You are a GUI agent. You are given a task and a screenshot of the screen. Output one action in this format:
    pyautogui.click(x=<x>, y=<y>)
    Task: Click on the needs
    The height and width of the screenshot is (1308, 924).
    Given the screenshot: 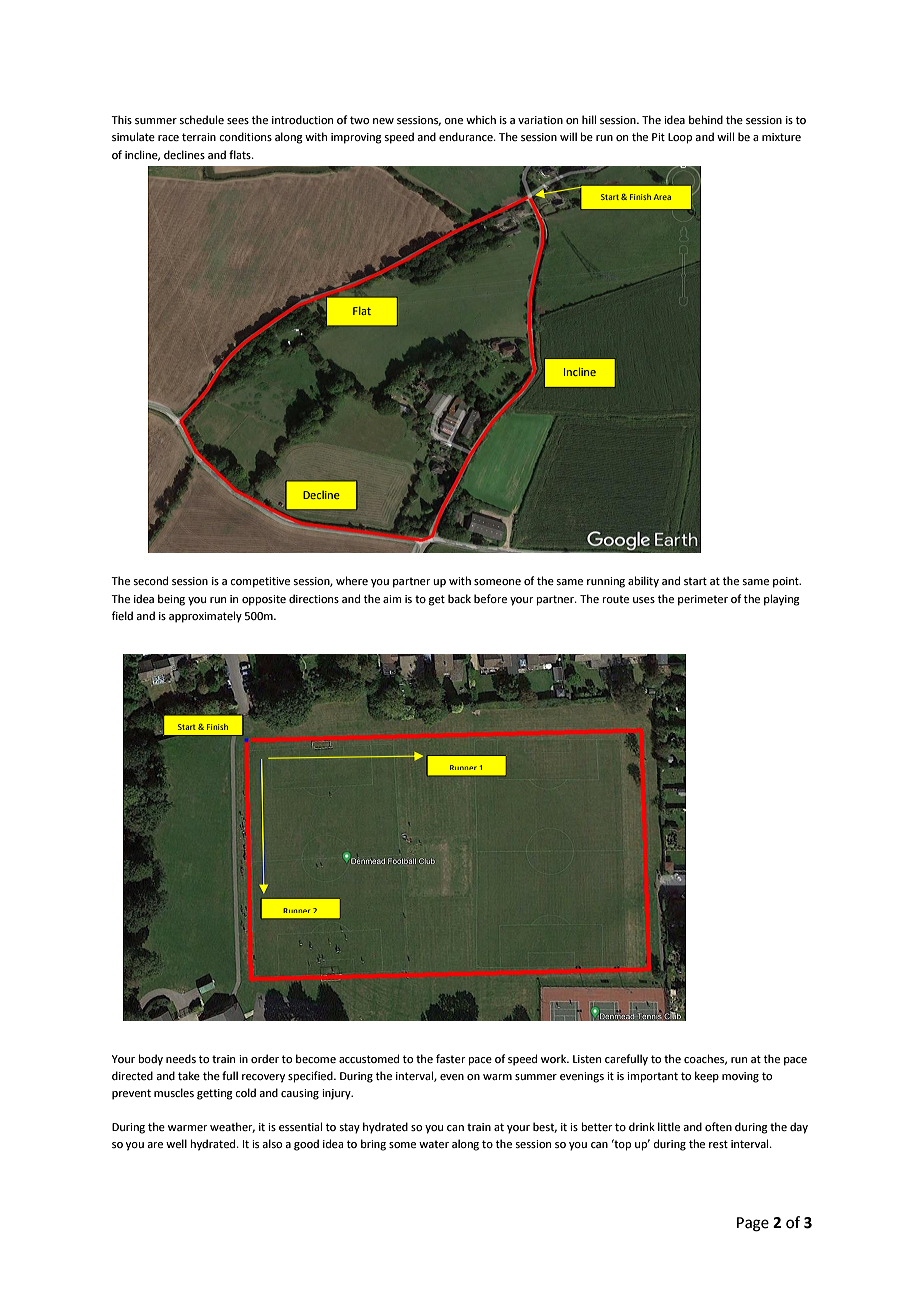 What is the action you would take?
    pyautogui.click(x=181, y=1058)
